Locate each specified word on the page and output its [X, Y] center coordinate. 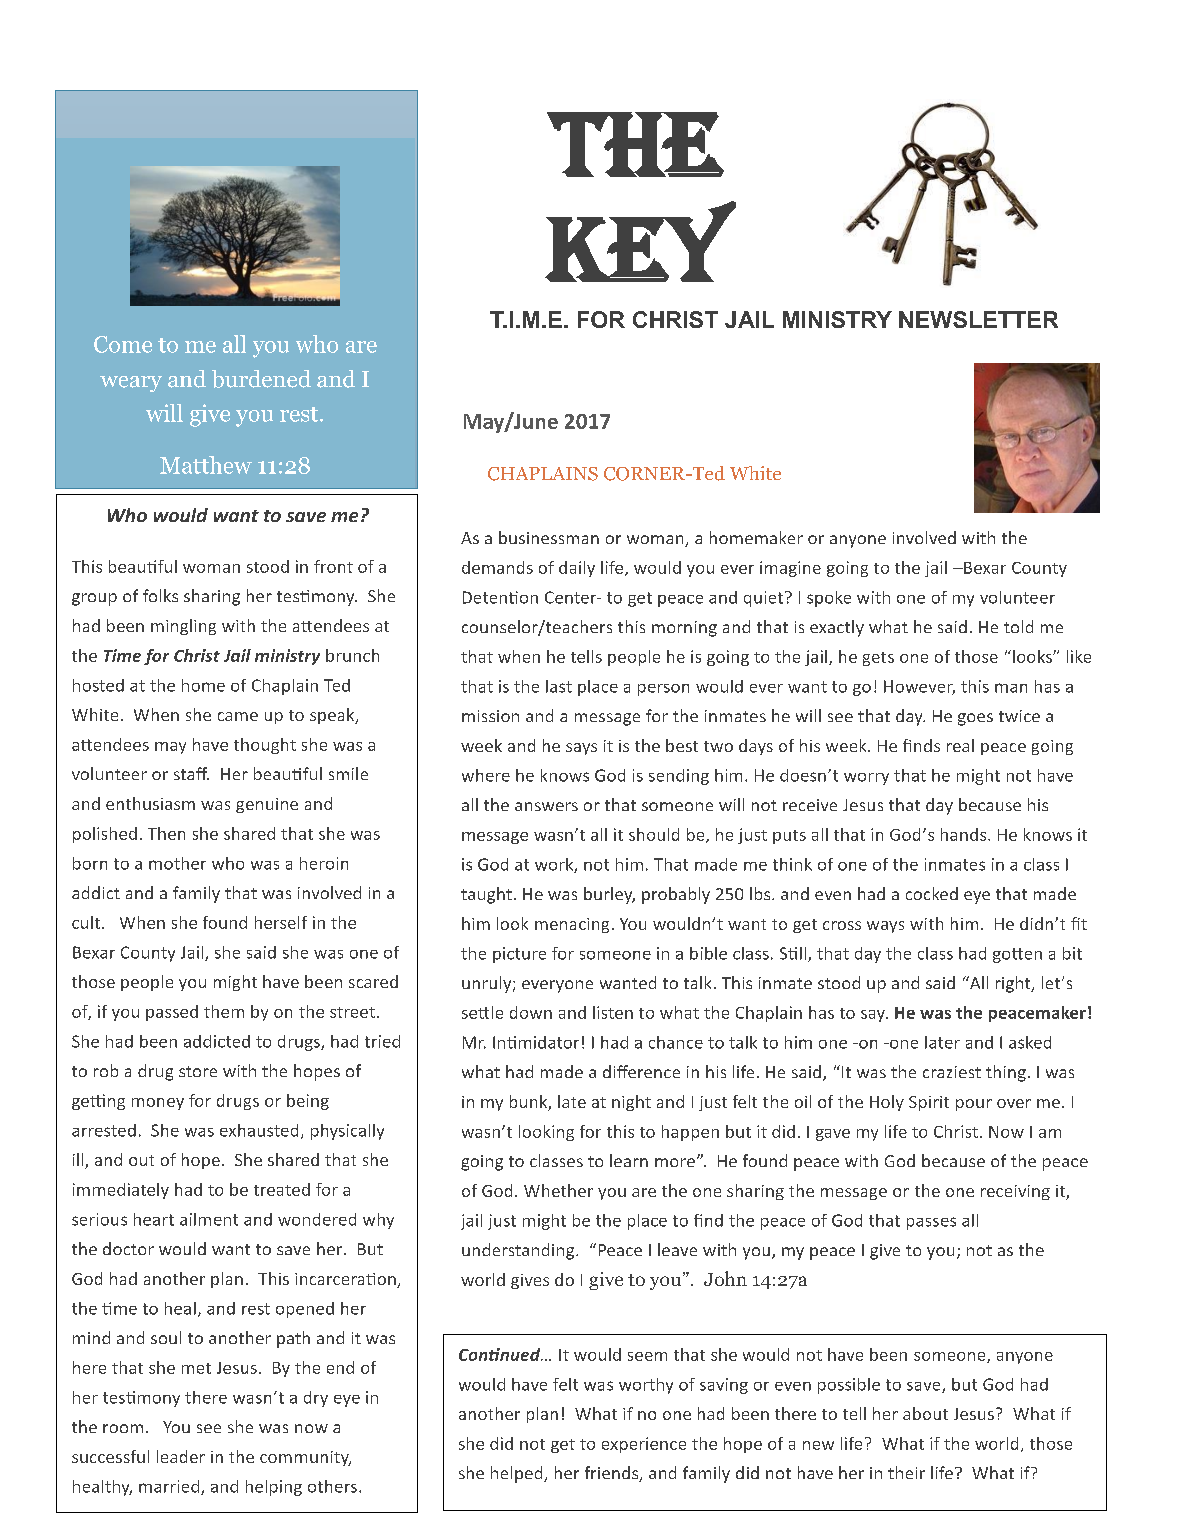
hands [965, 834]
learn [629, 1160]
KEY [640, 241]
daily [577, 569]
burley [609, 895]
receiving [1015, 1192]
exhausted [259, 1130]
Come [123, 344]
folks [160, 595]
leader [181, 1456]
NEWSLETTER [978, 319]
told [1018, 626]
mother [177, 863]
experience [644, 1445]
